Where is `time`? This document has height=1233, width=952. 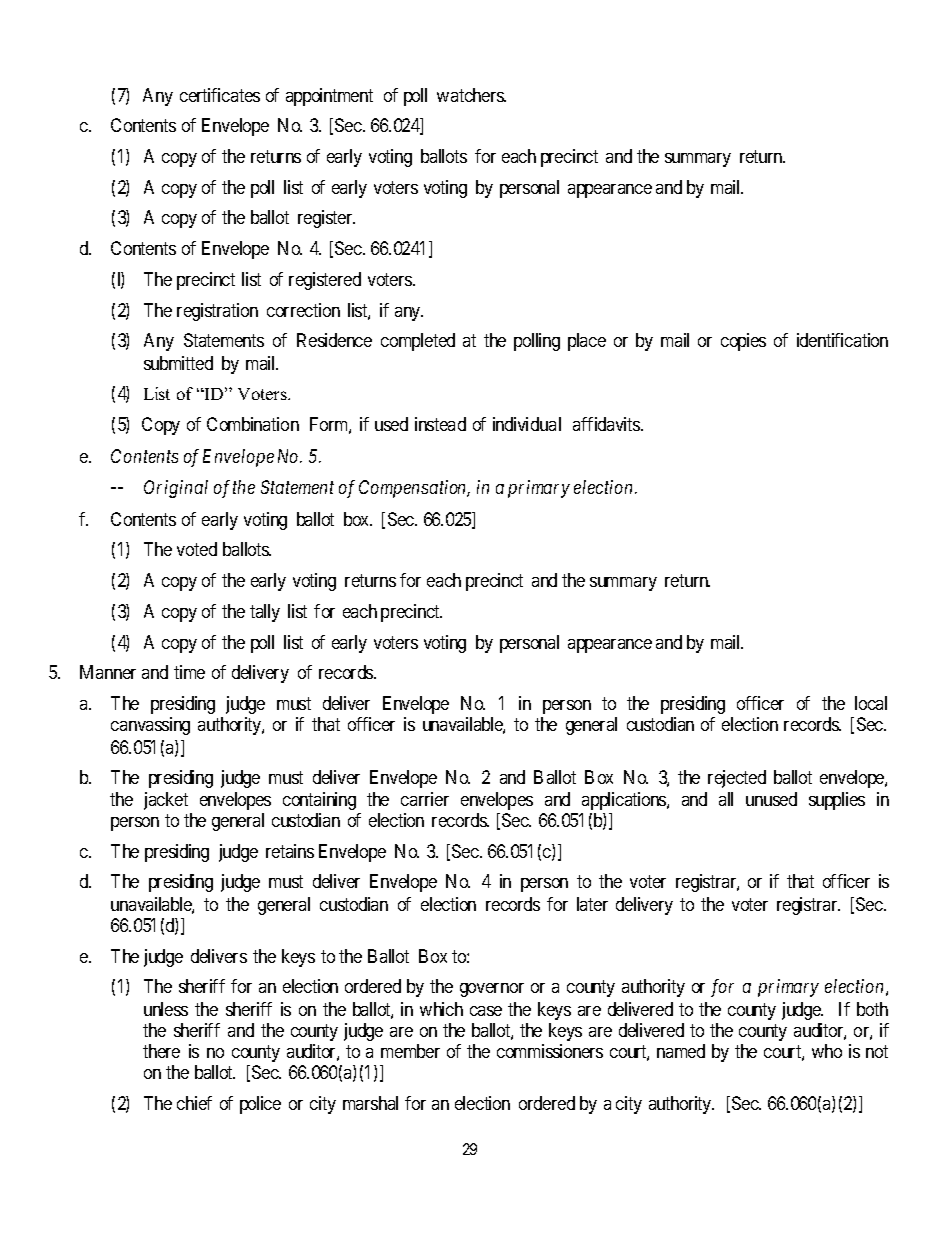
time is located at coordinates (189, 672).
